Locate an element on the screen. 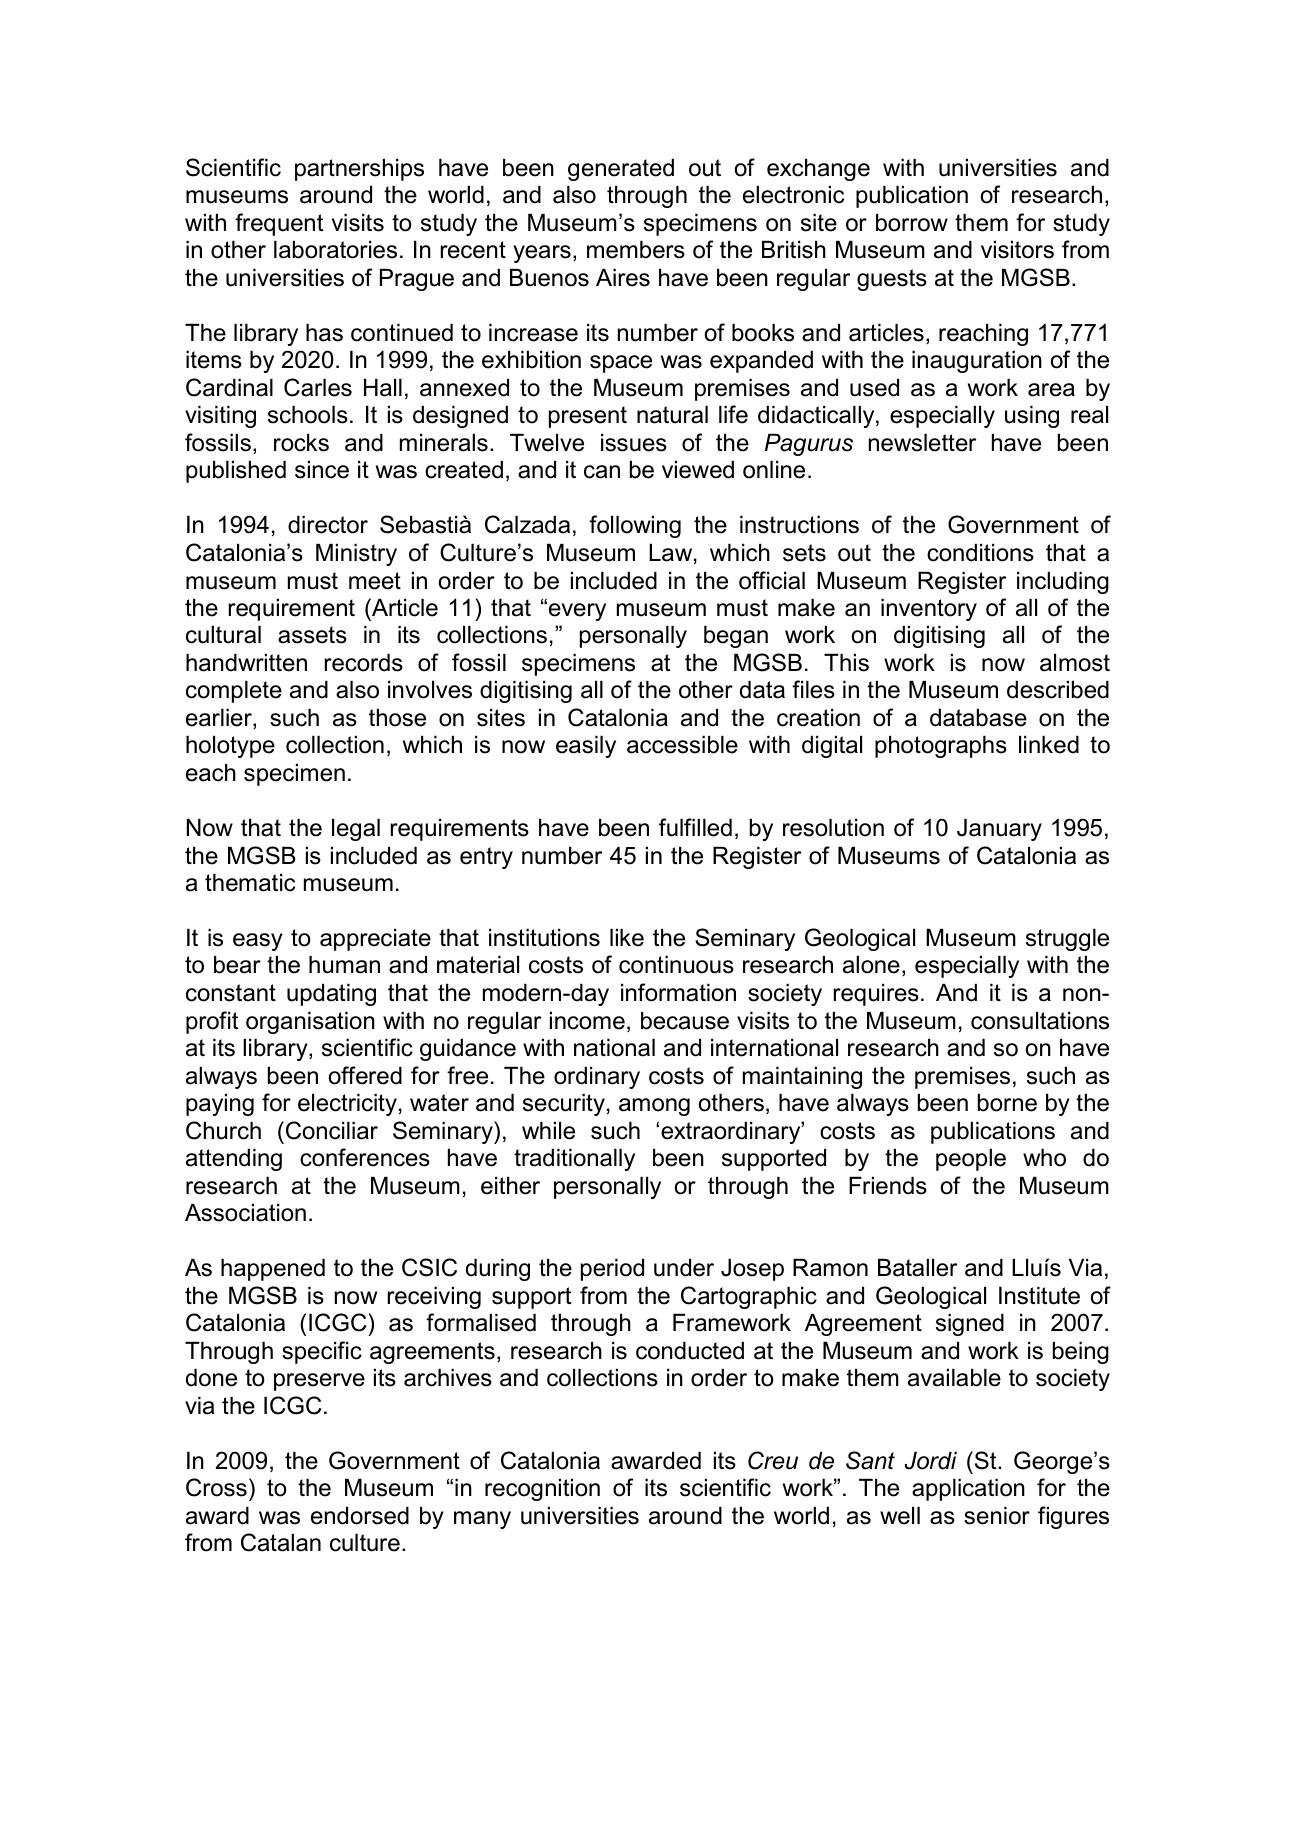  visitors is located at coordinates (1017, 250).
